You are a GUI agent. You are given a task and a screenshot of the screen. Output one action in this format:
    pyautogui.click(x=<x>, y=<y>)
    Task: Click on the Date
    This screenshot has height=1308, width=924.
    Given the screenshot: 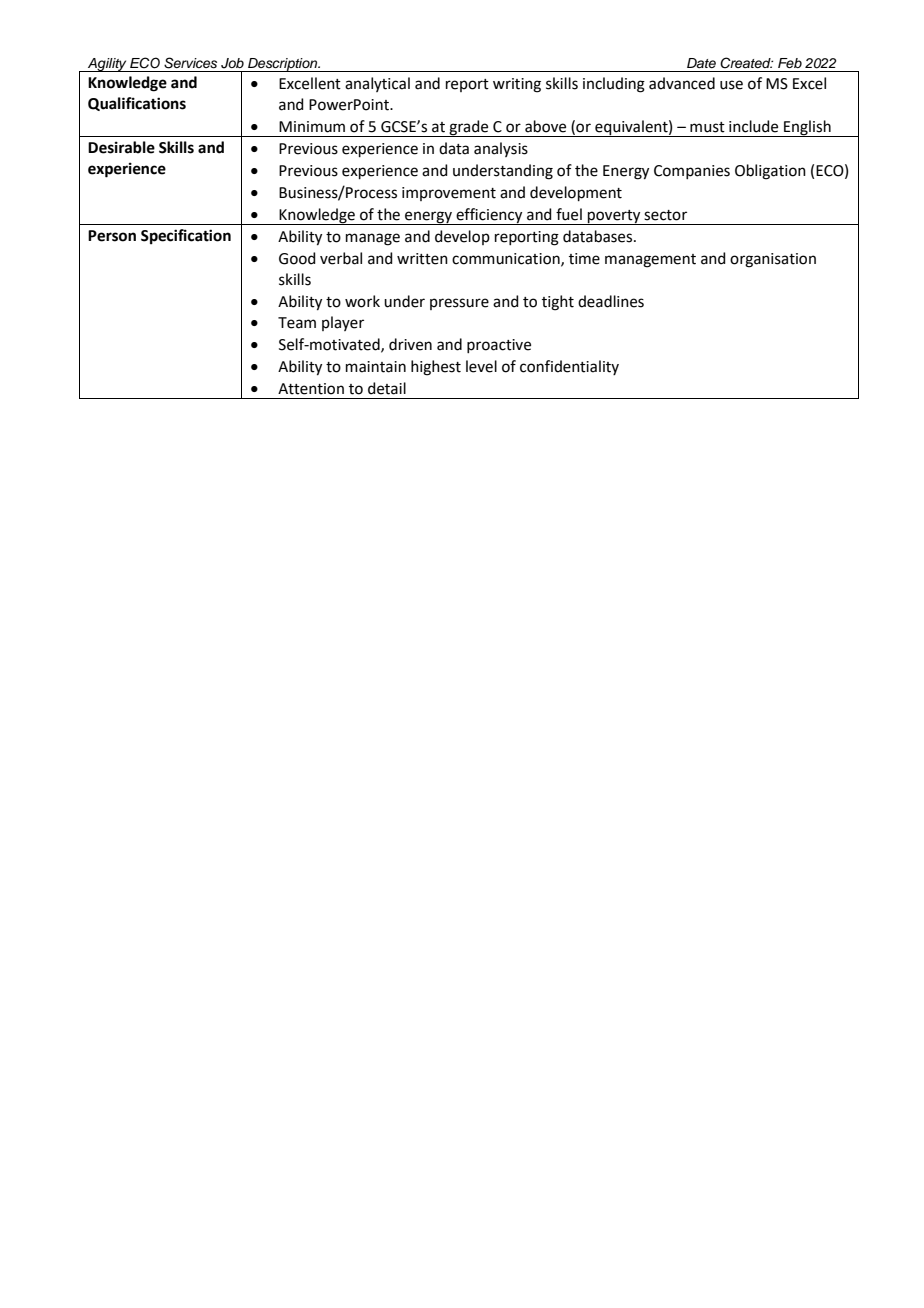 What is the action you would take?
    pyautogui.click(x=701, y=63)
